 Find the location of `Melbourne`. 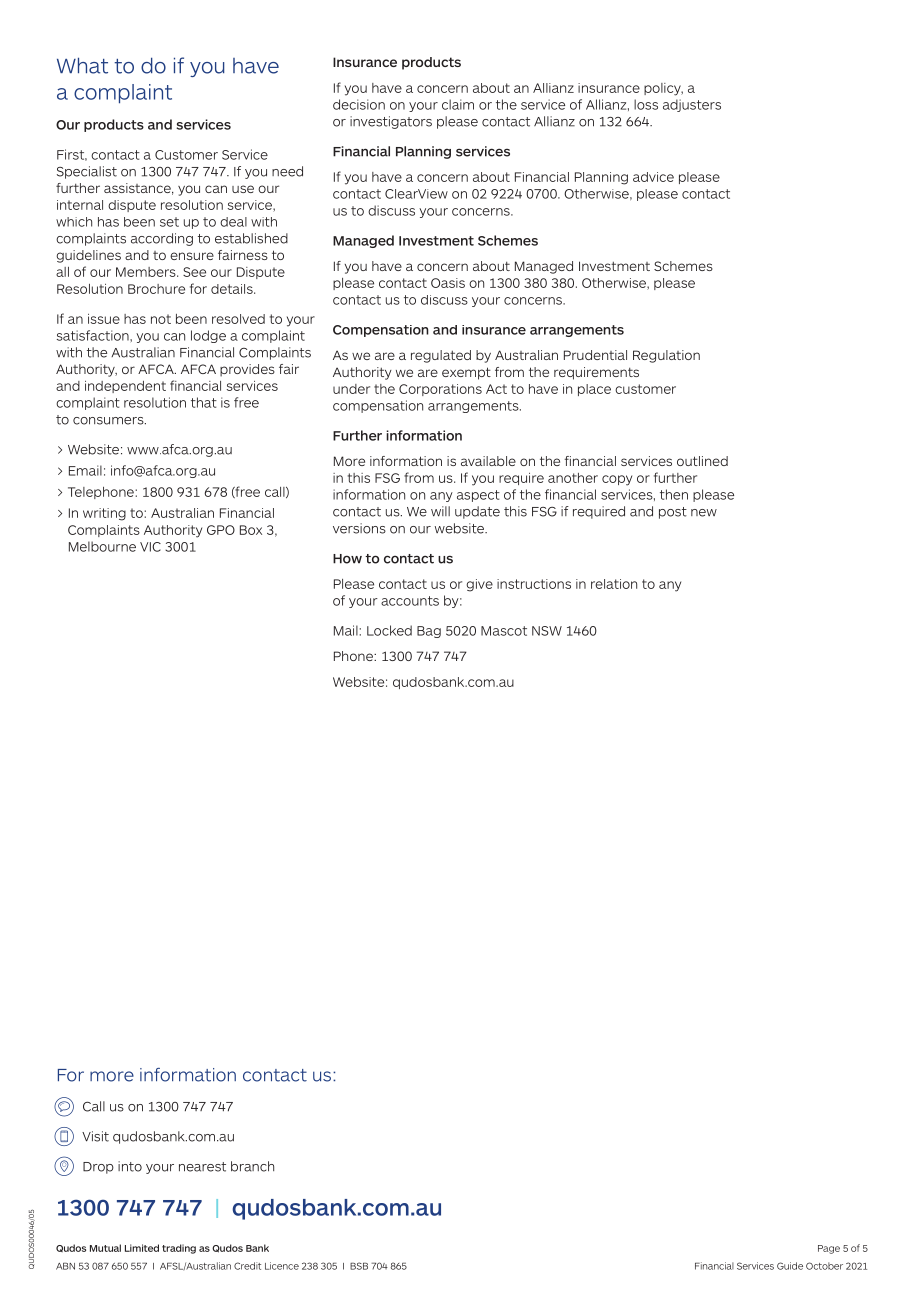

Melbourne is located at coordinates (102, 546).
